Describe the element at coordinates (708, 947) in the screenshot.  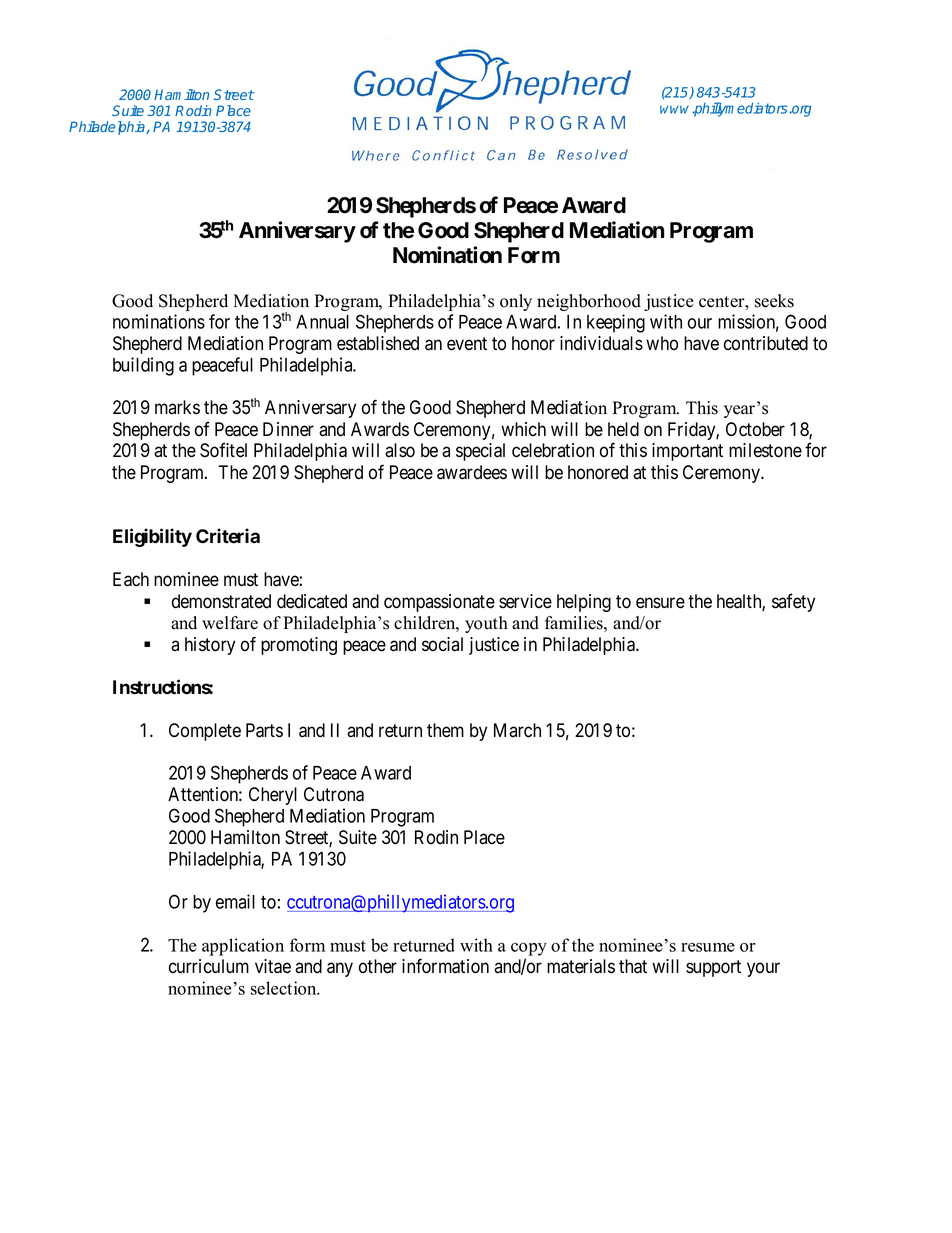
I see `resume` at that location.
